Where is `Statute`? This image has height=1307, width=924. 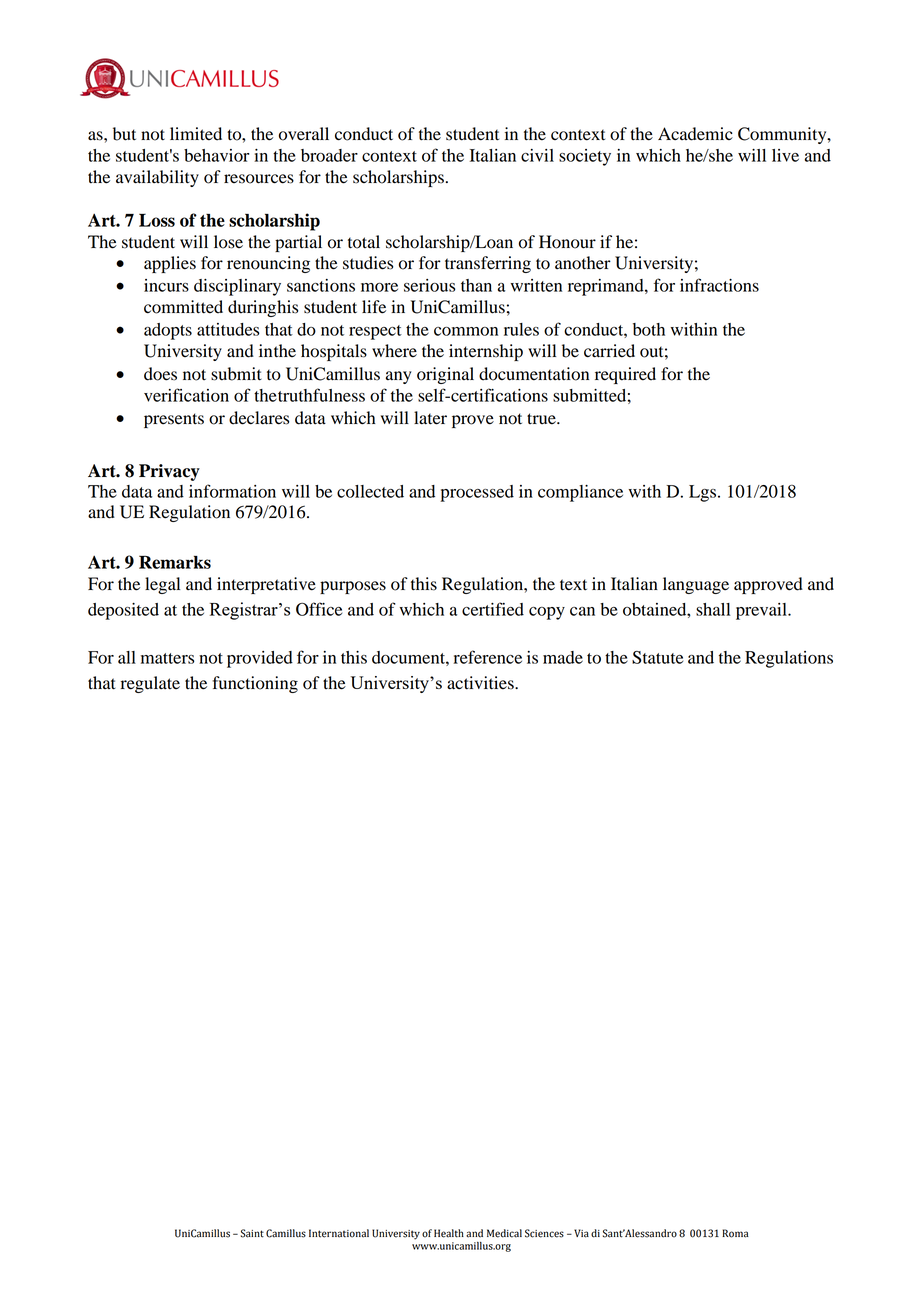 Statute is located at coordinates (657, 657).
